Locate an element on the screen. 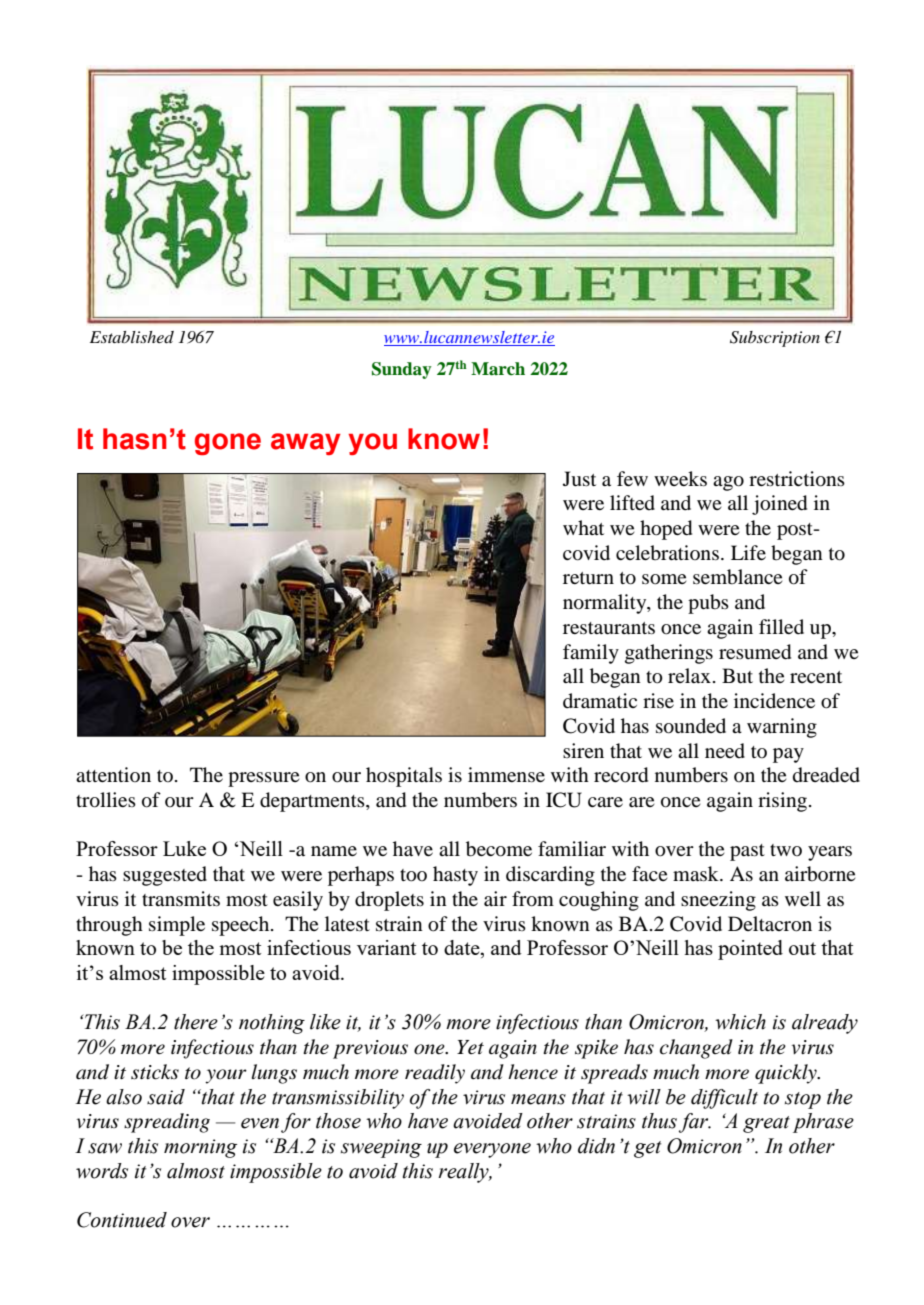  pressure is located at coordinates (264, 779).
